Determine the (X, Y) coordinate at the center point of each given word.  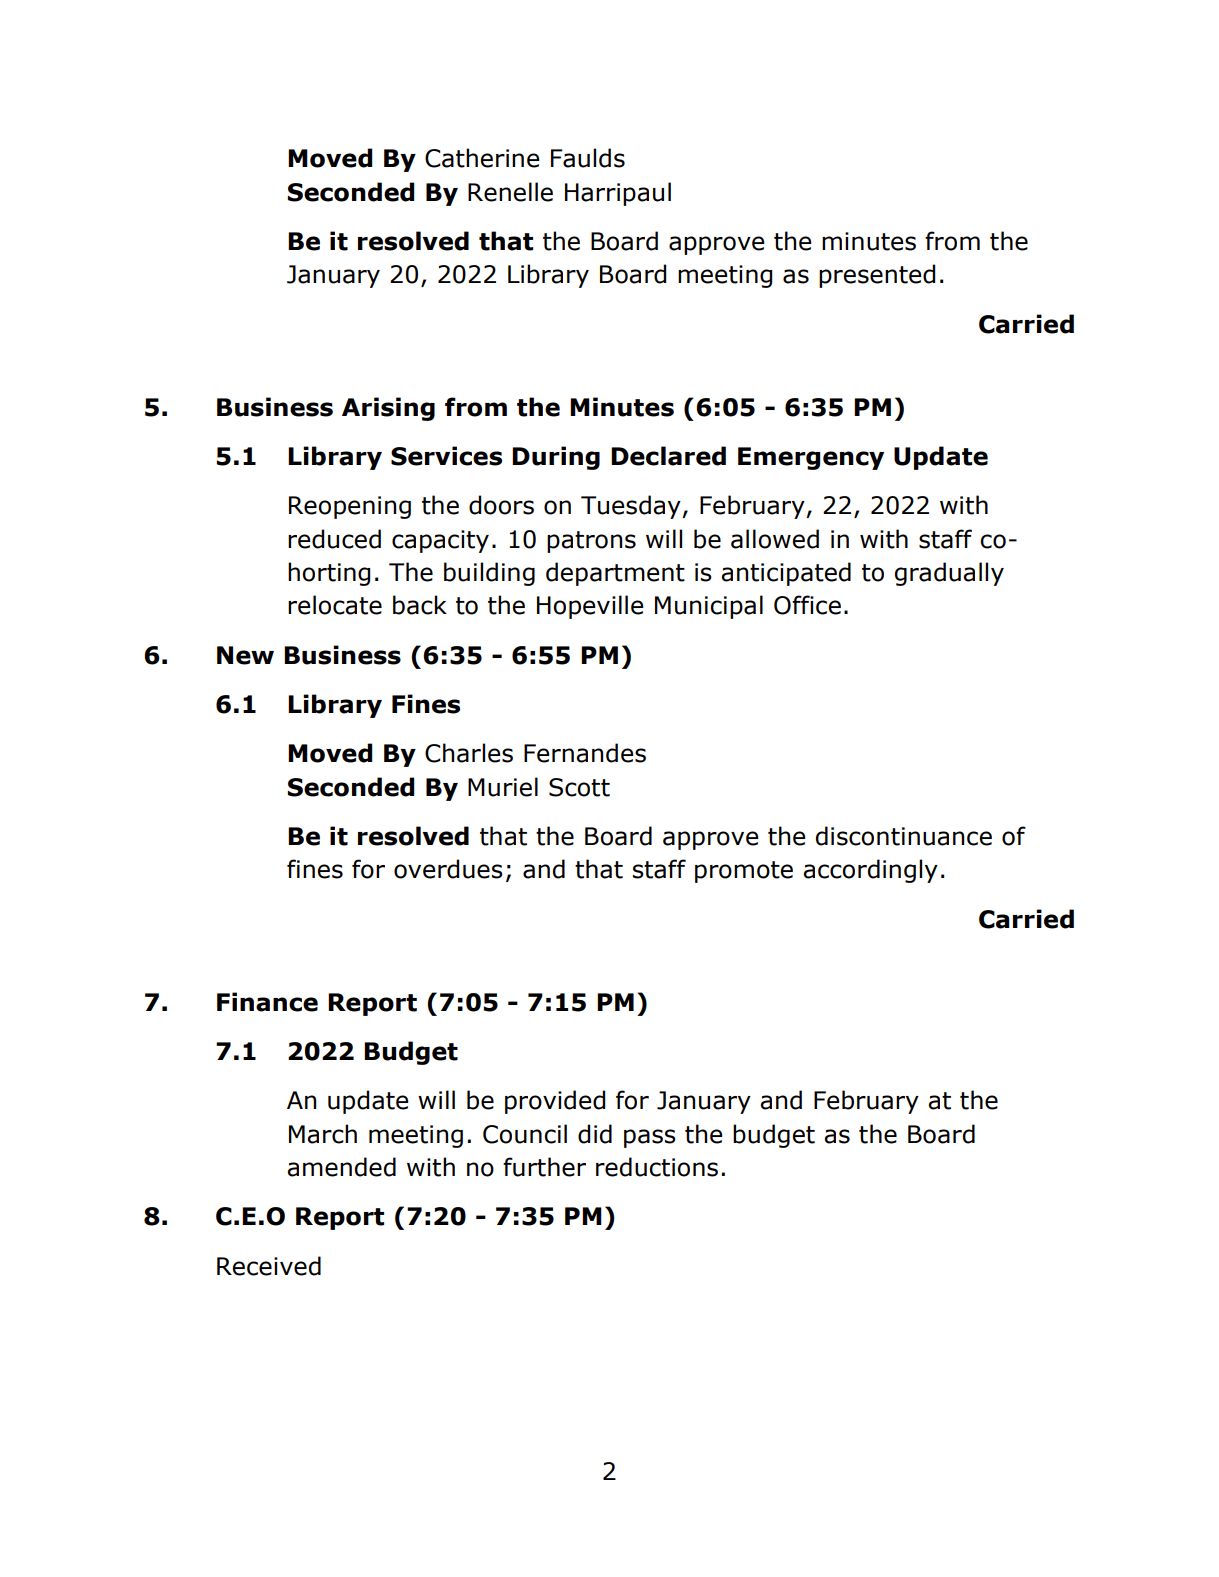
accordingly (870, 871)
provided (555, 1102)
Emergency (811, 458)
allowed (775, 539)
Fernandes (585, 753)
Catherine (482, 158)
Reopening (350, 507)
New (245, 655)
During (556, 458)
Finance (267, 1002)
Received (269, 1266)
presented (877, 276)
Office (807, 605)
